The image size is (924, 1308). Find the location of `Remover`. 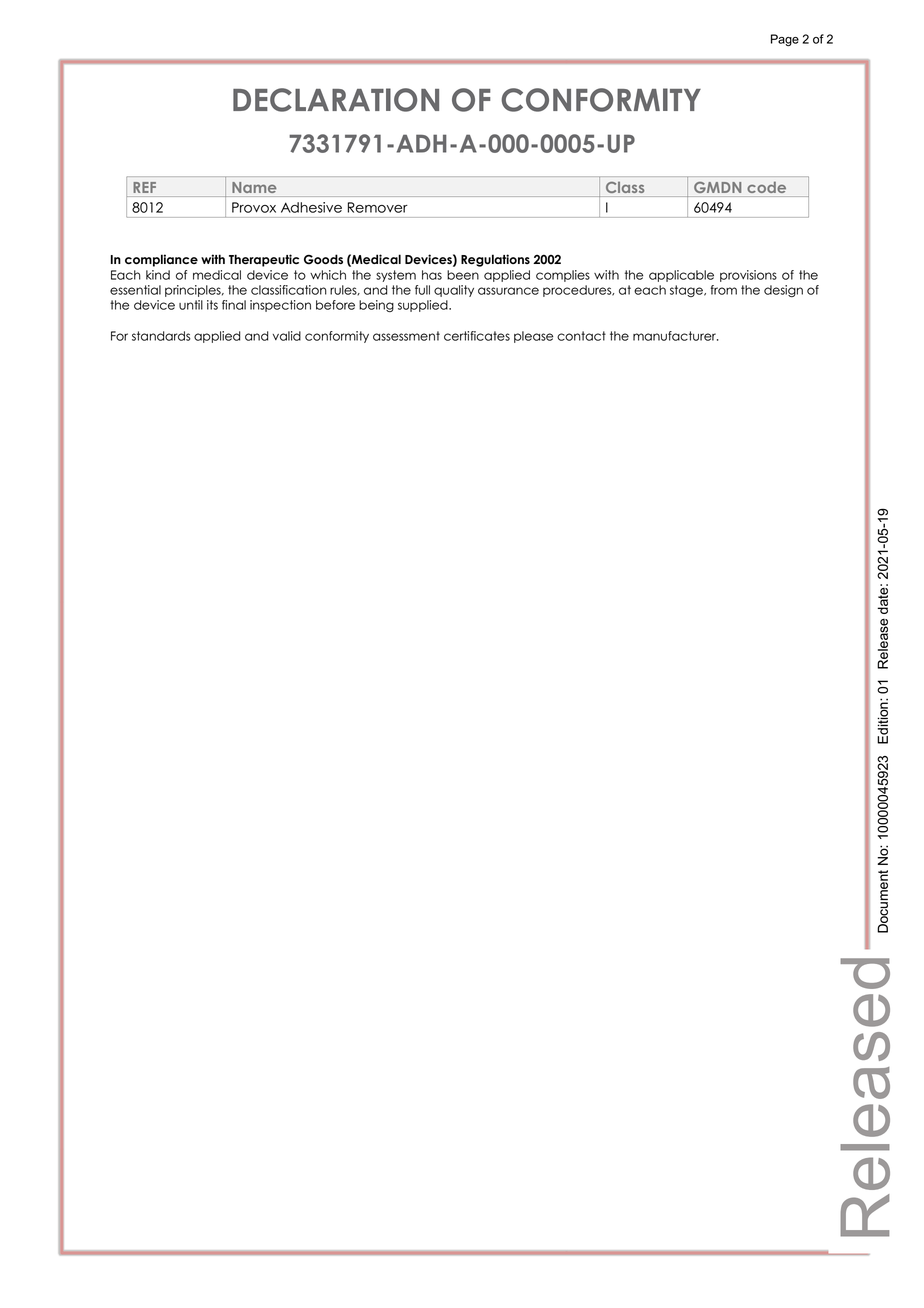

Remover is located at coordinates (378, 207).
